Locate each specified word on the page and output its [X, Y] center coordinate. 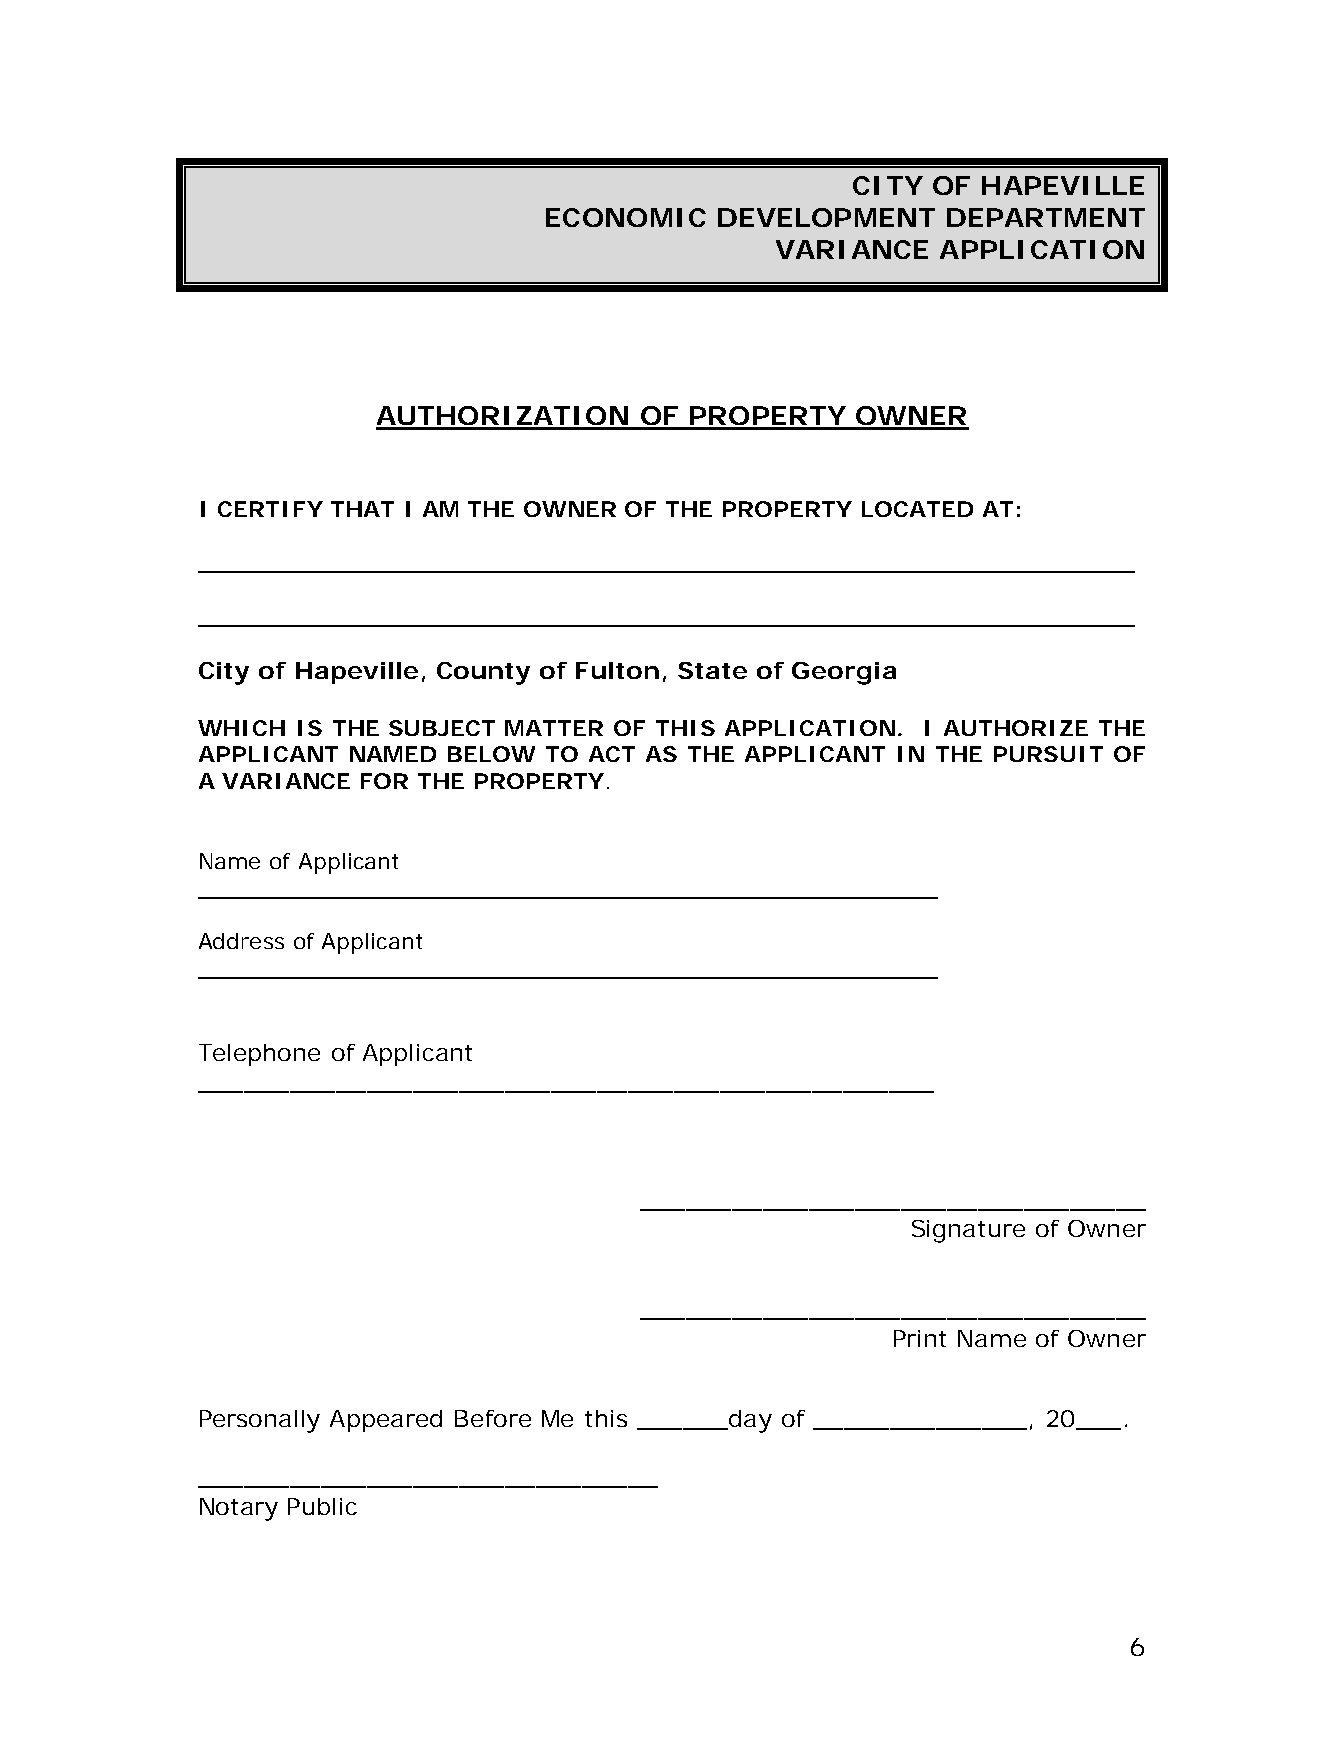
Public [322, 1506]
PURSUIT [1048, 754]
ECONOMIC [626, 217]
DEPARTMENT [1046, 217]
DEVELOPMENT [826, 217]
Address [241, 941]
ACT [612, 754]
